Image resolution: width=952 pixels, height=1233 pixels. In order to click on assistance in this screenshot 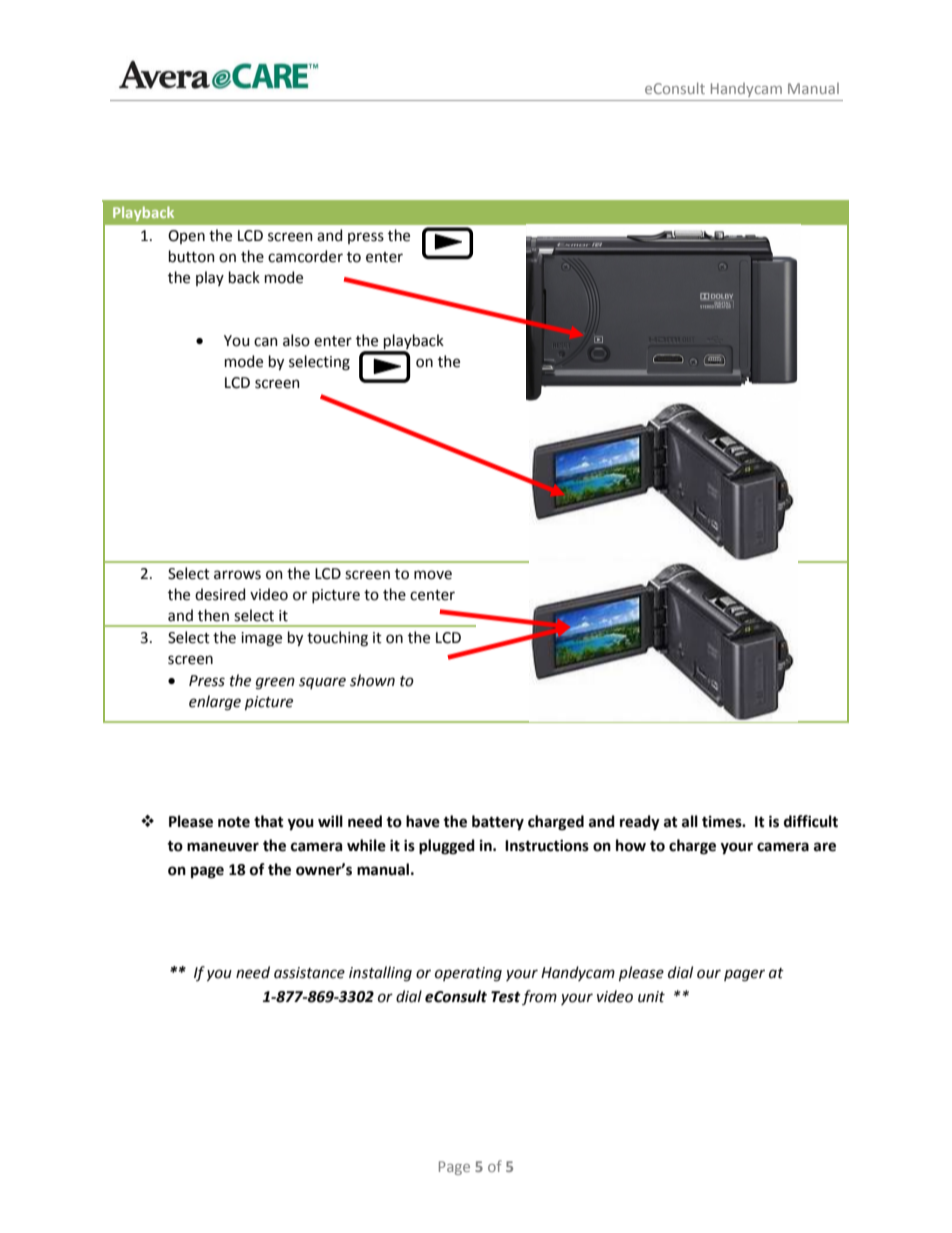, I will do `click(309, 973)`.
